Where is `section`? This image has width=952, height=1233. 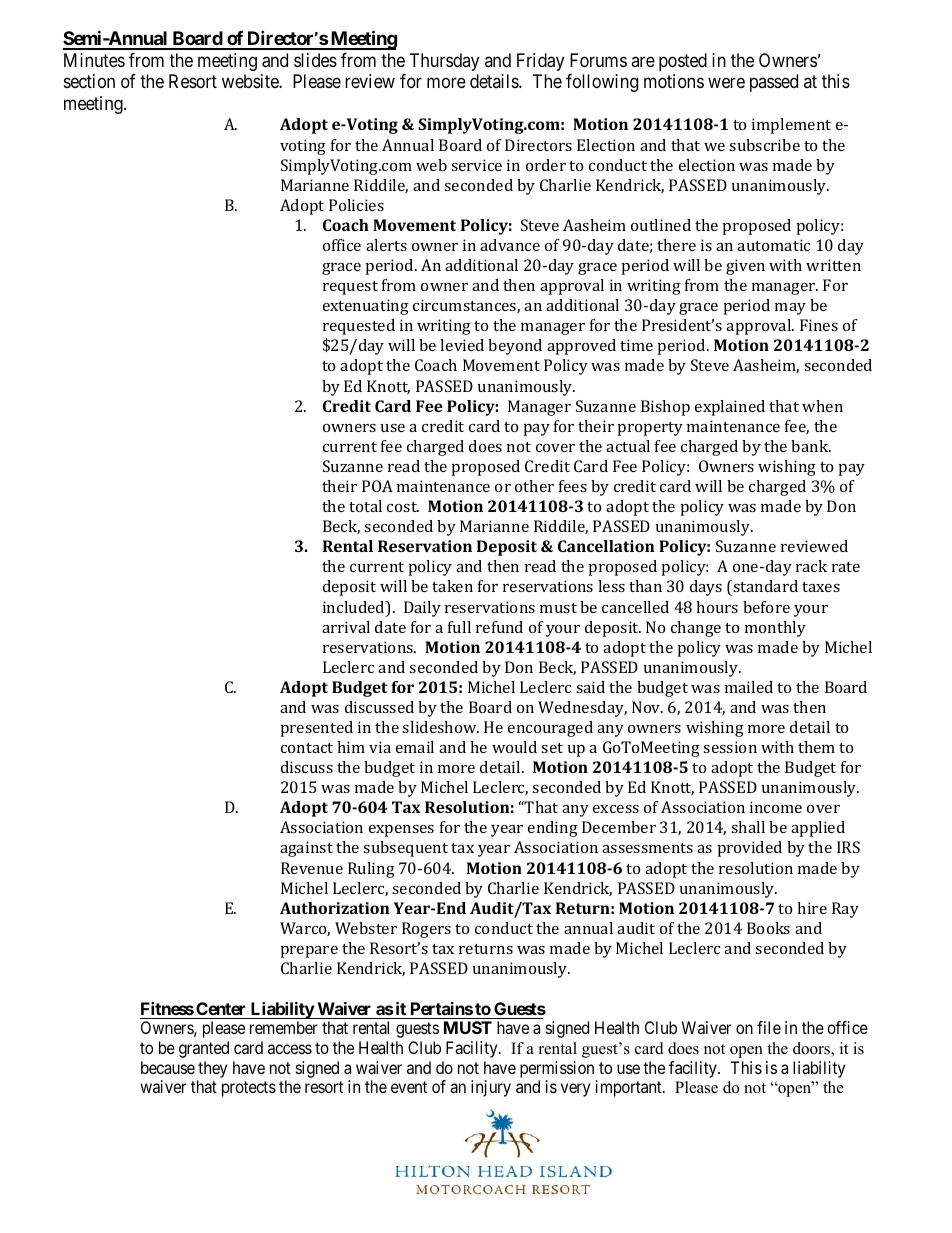 section is located at coordinates (89, 81).
